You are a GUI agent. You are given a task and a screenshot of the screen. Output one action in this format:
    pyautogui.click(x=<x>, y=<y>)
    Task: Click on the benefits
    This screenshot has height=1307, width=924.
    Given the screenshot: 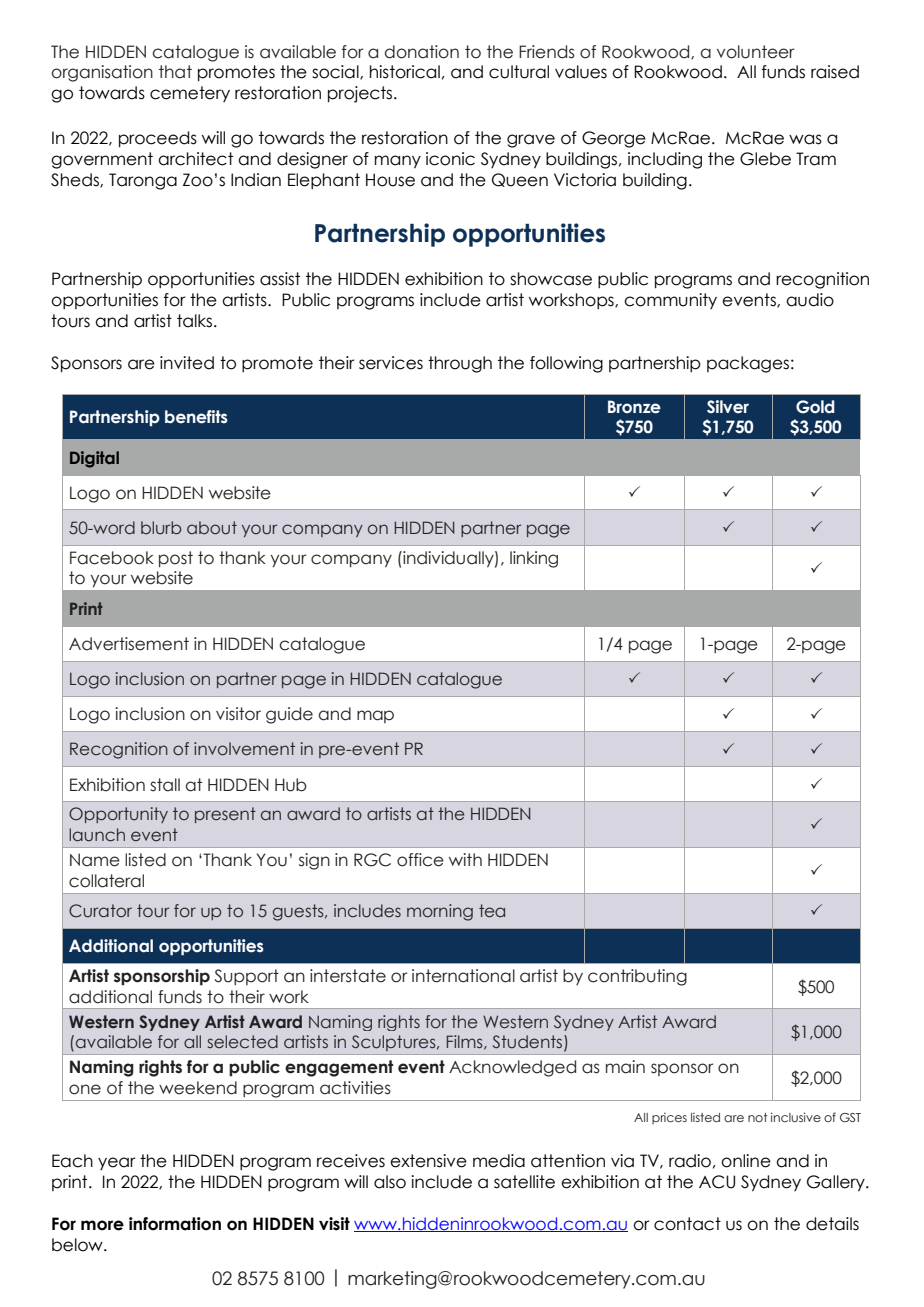 What is the action you would take?
    pyautogui.click(x=196, y=417)
